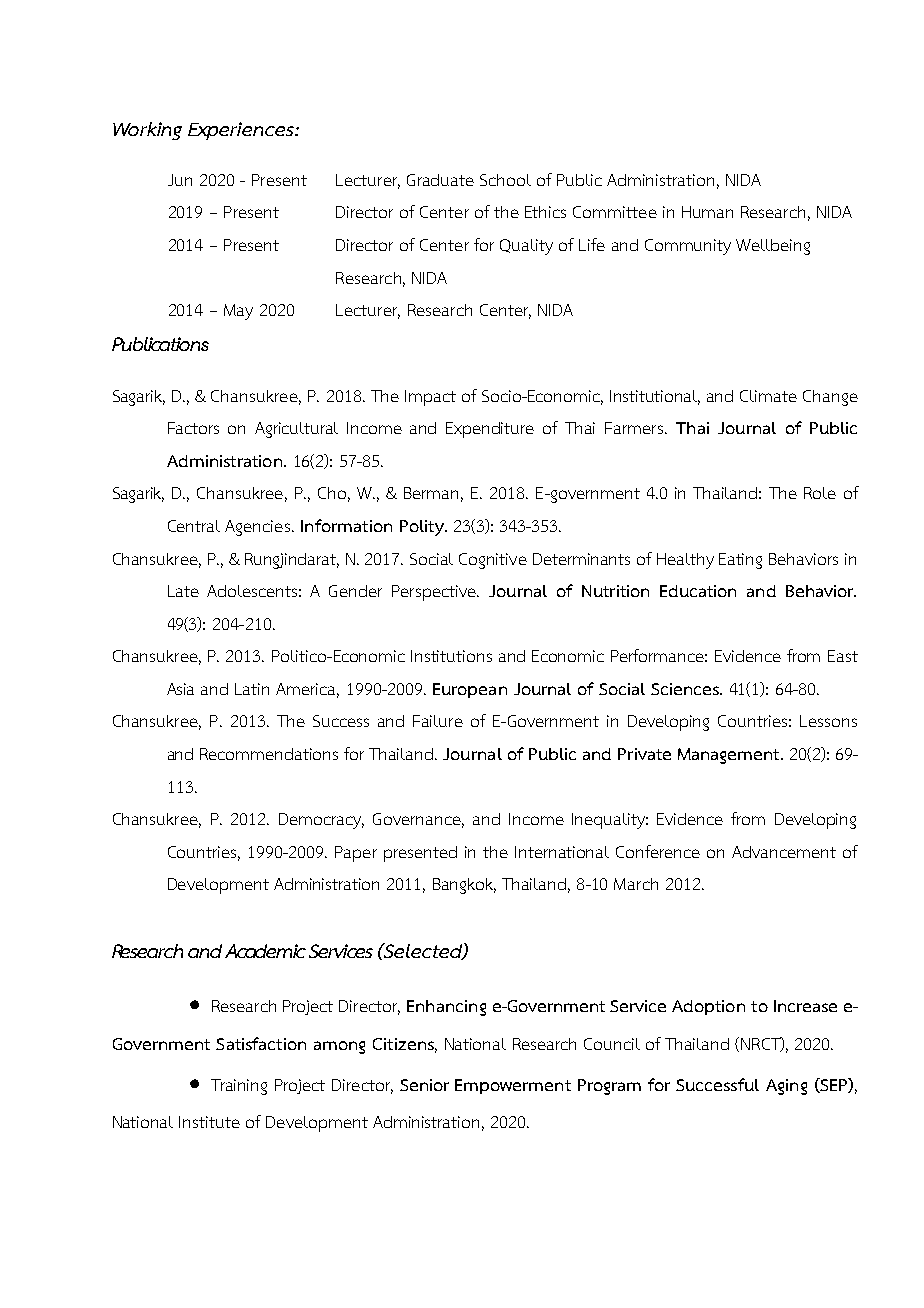  Describe the element at coordinates (513, 1086) in the page. I see `Empowerment` at that location.
